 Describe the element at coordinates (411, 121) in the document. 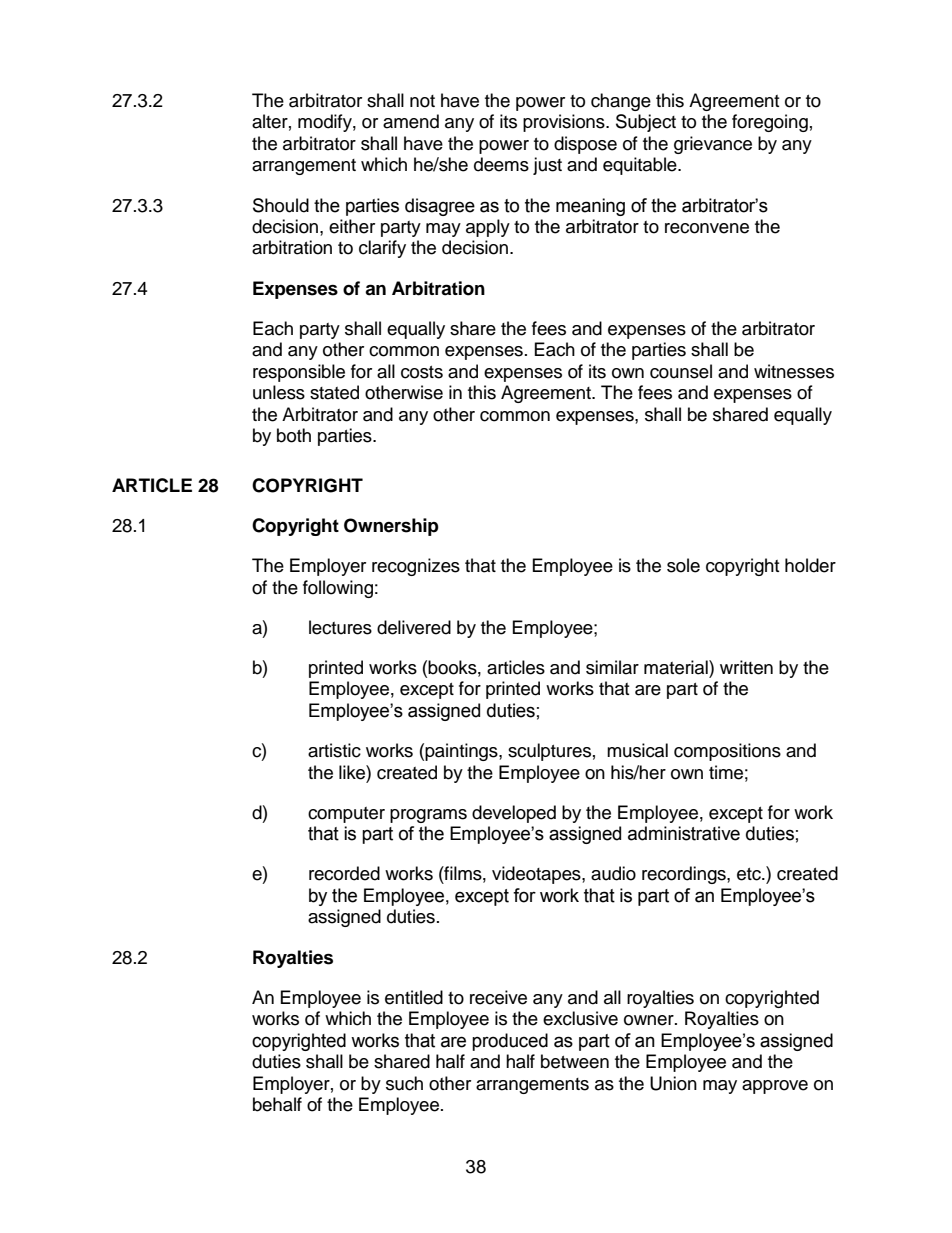

I see `amend` at that location.
